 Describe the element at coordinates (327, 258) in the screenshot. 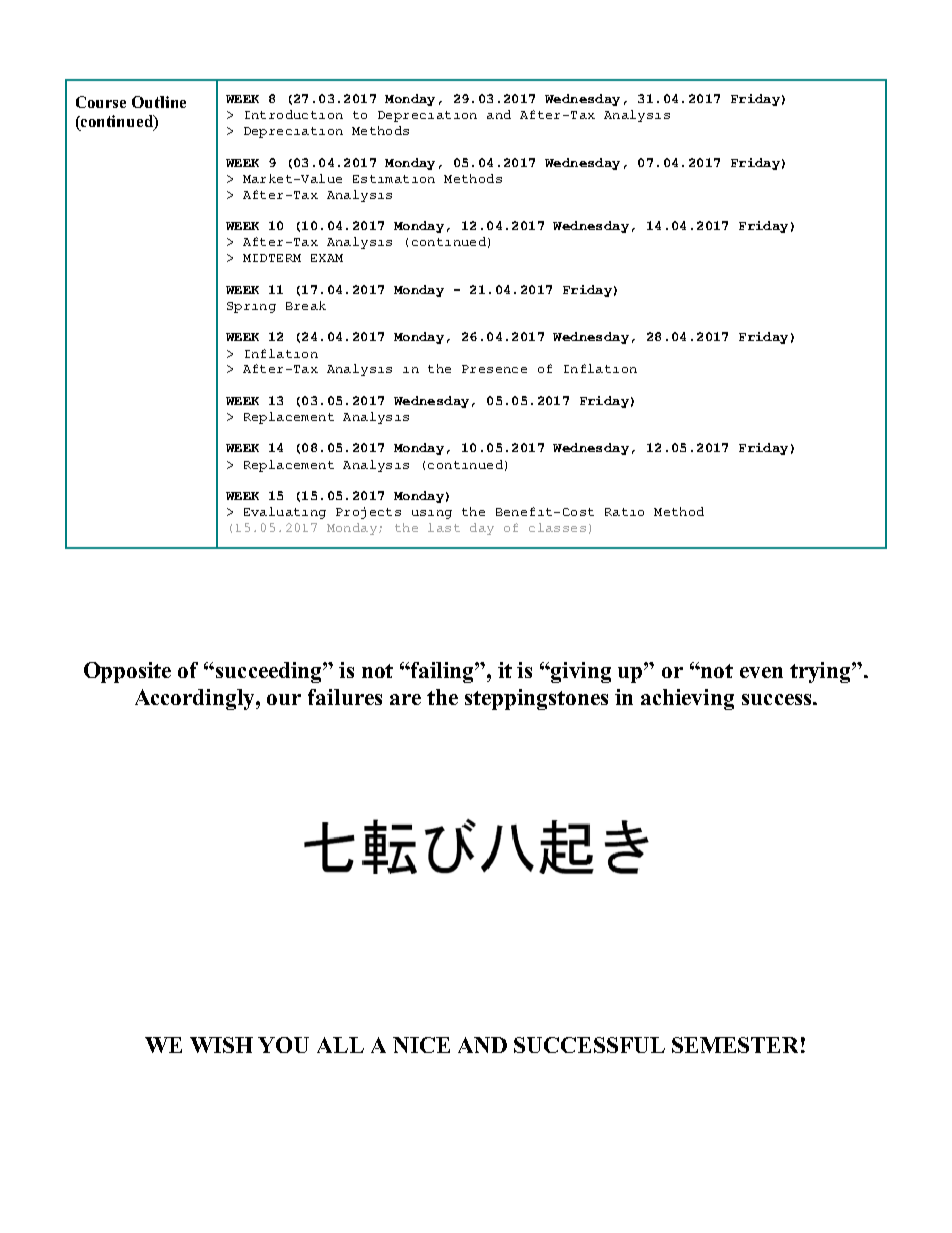

I see `EXAM` at that location.
